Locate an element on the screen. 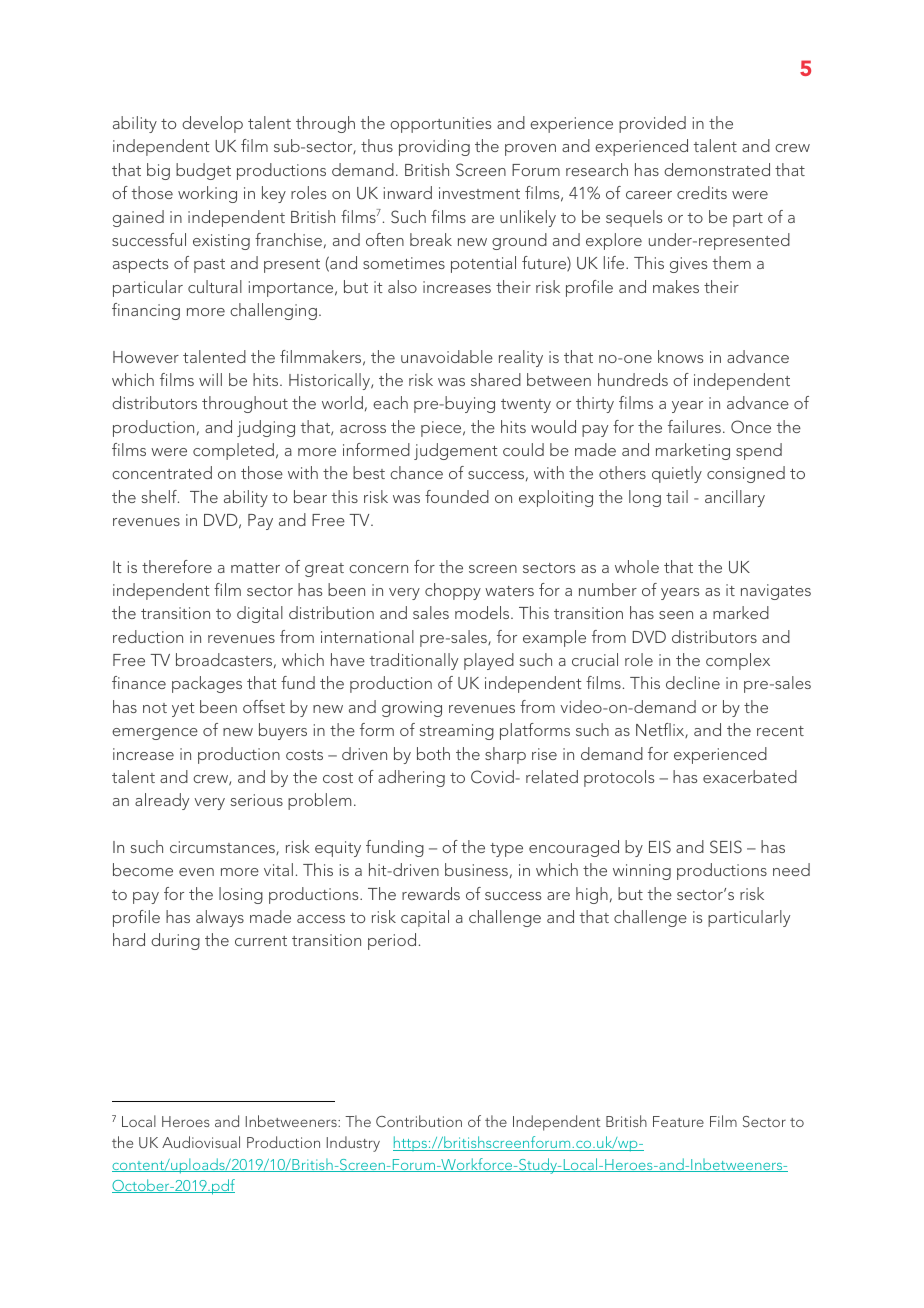 Image resolution: width=924 pixels, height=1308 pixels. providing is located at coordinates (434, 147).
